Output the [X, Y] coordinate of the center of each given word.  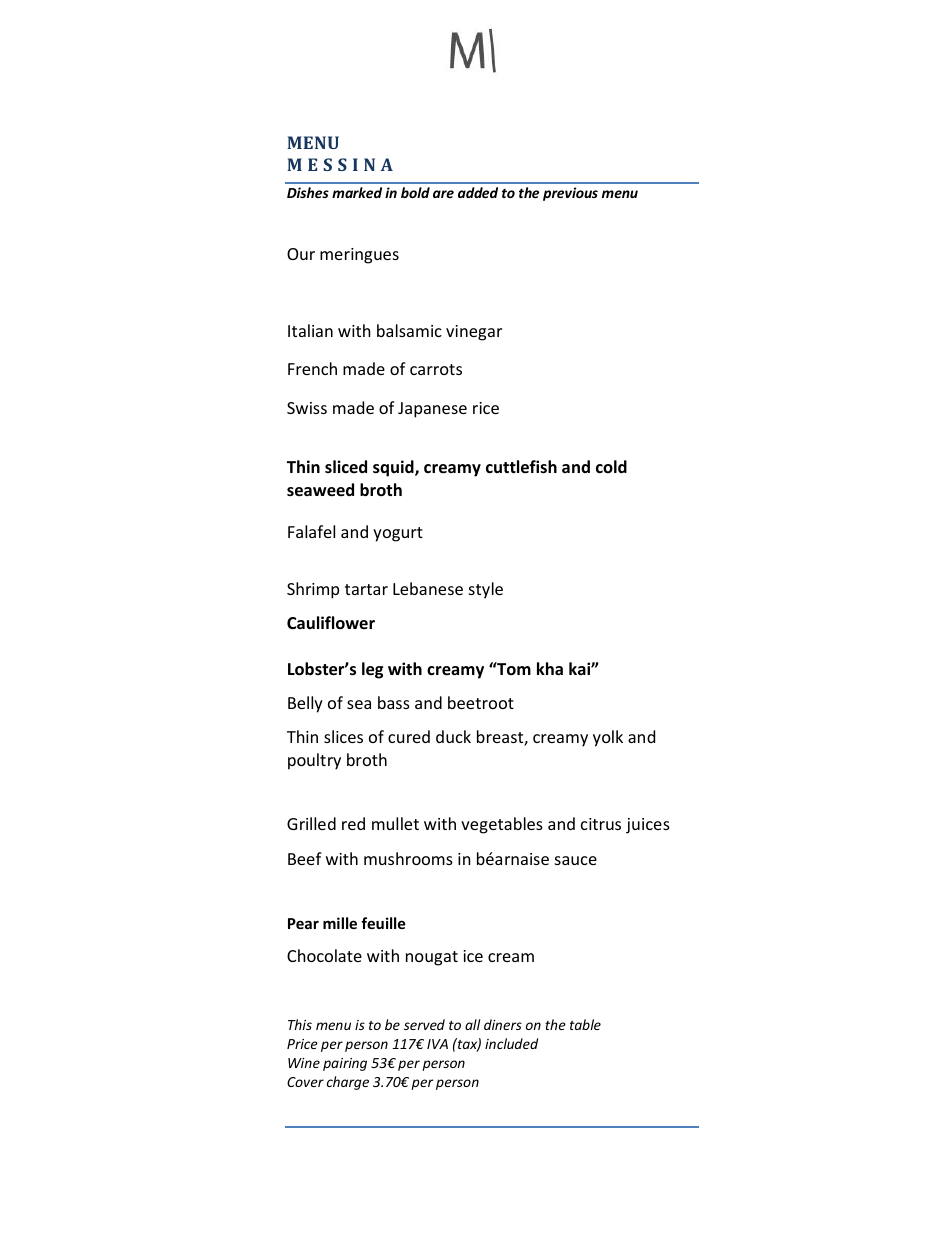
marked [357, 192]
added [478, 192]
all [472, 1024]
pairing [345, 1064]
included [511, 1043]
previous [570, 194]
